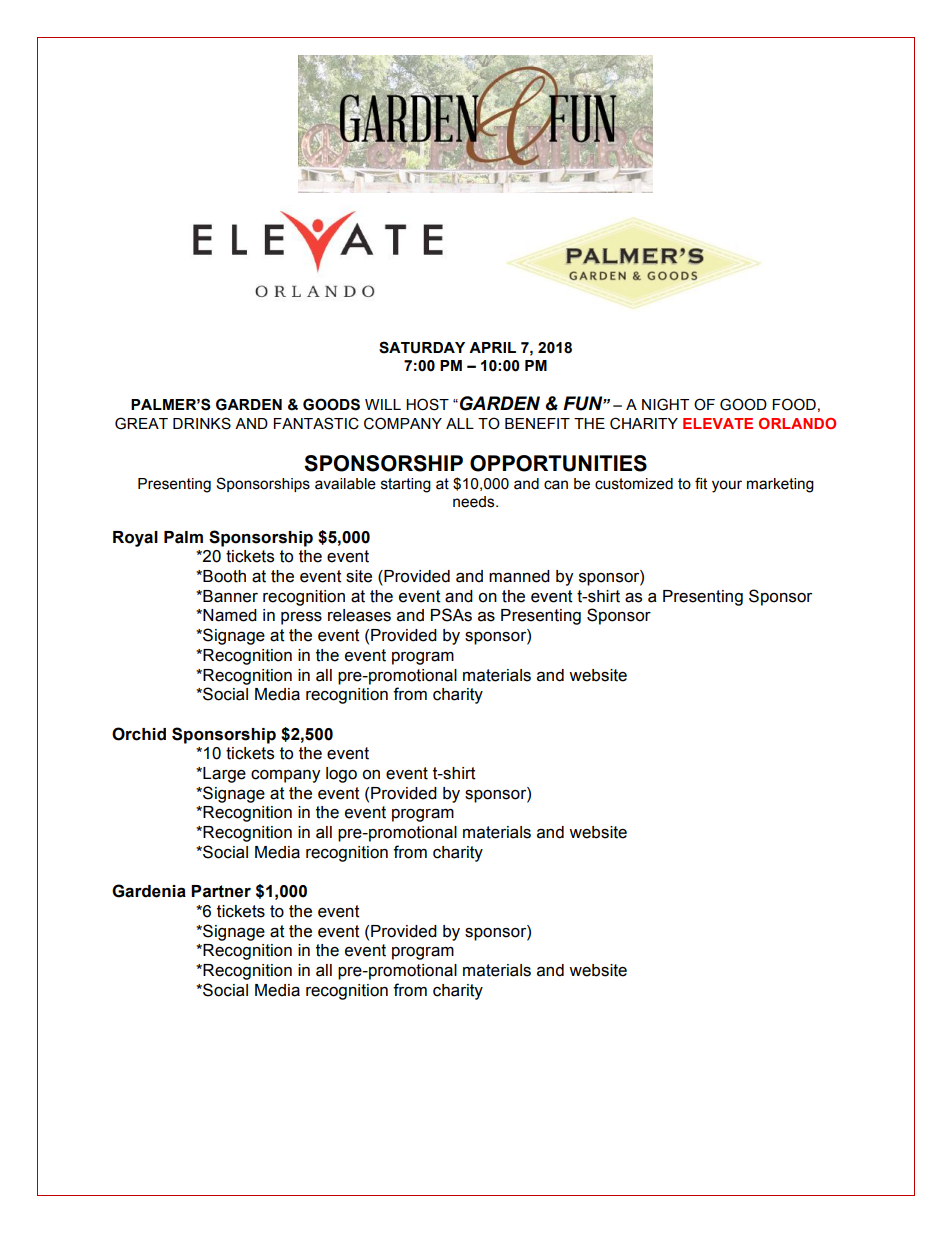  I want to click on Booth, so click(223, 576).
